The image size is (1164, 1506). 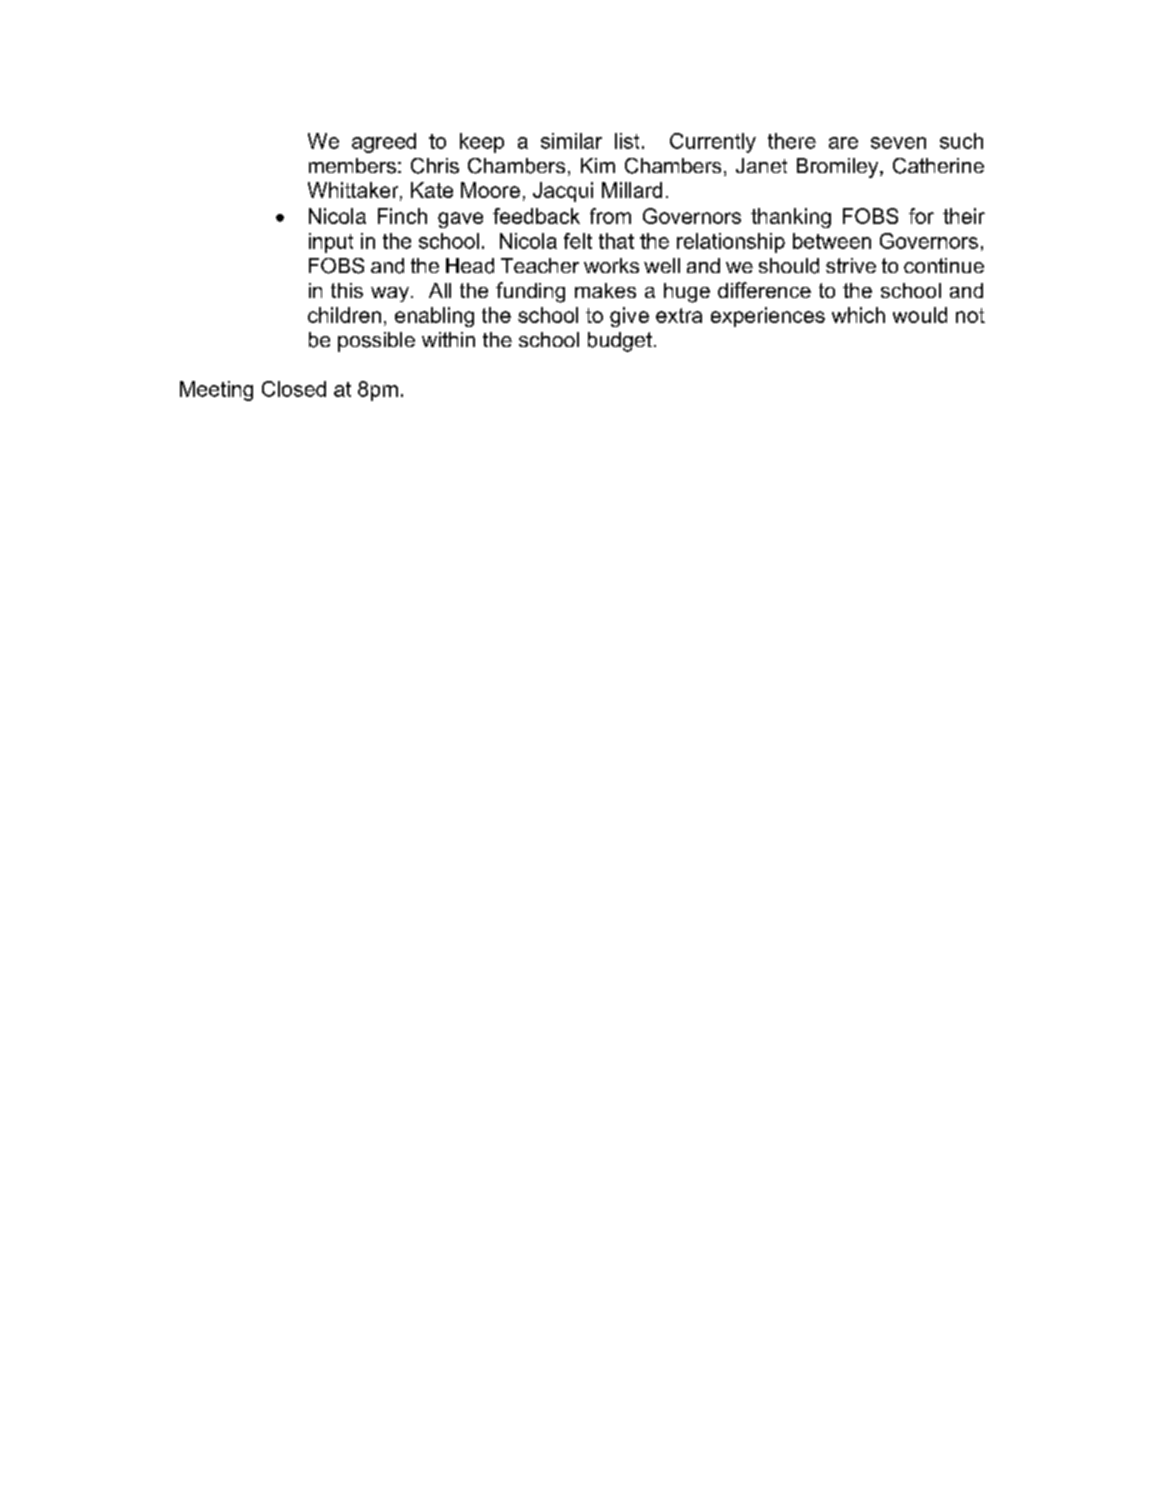 What do you see at coordinates (605, 290) in the screenshot?
I see `makes` at bounding box center [605, 290].
